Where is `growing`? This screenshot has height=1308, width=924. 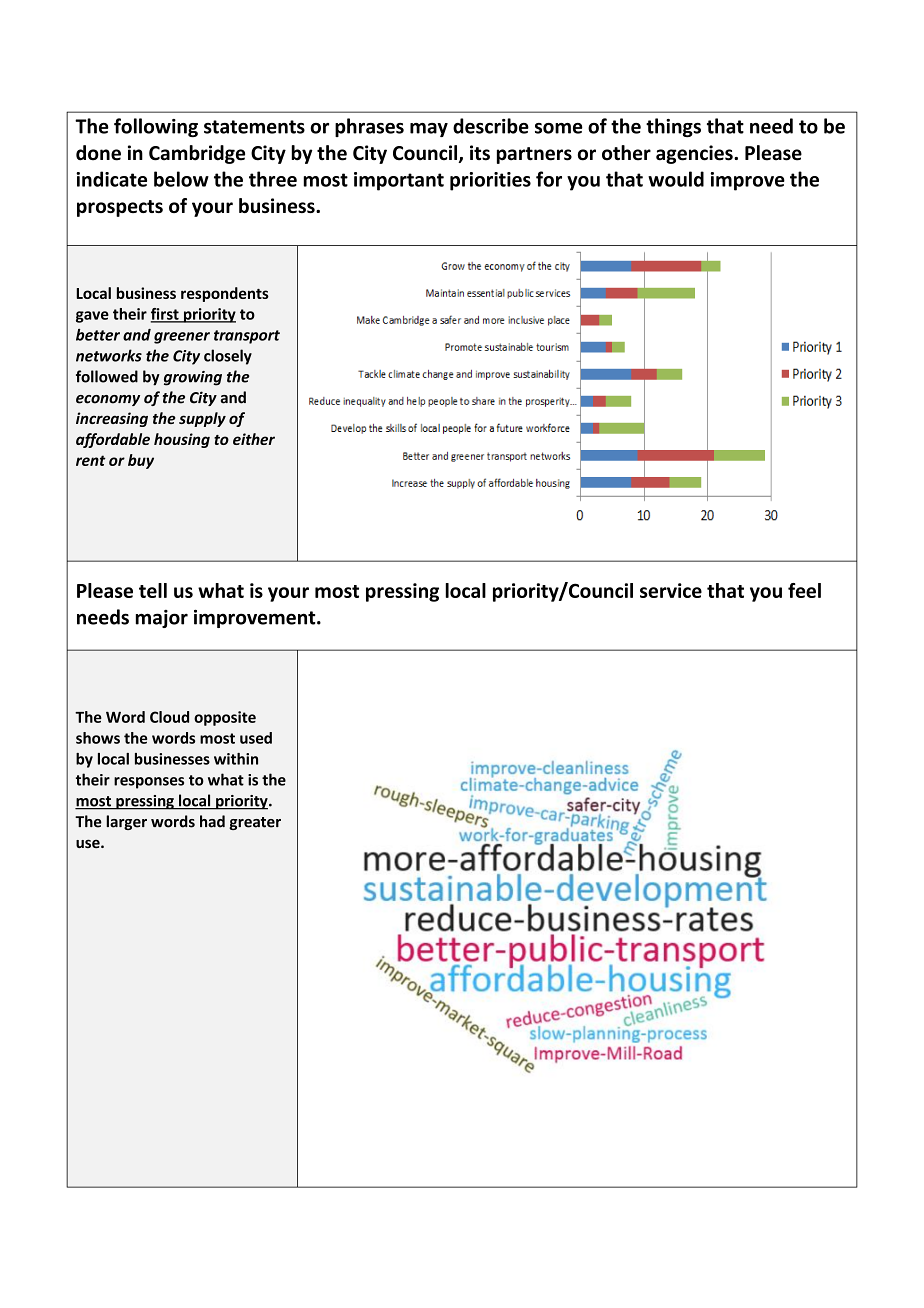
growing is located at coordinates (193, 378).
